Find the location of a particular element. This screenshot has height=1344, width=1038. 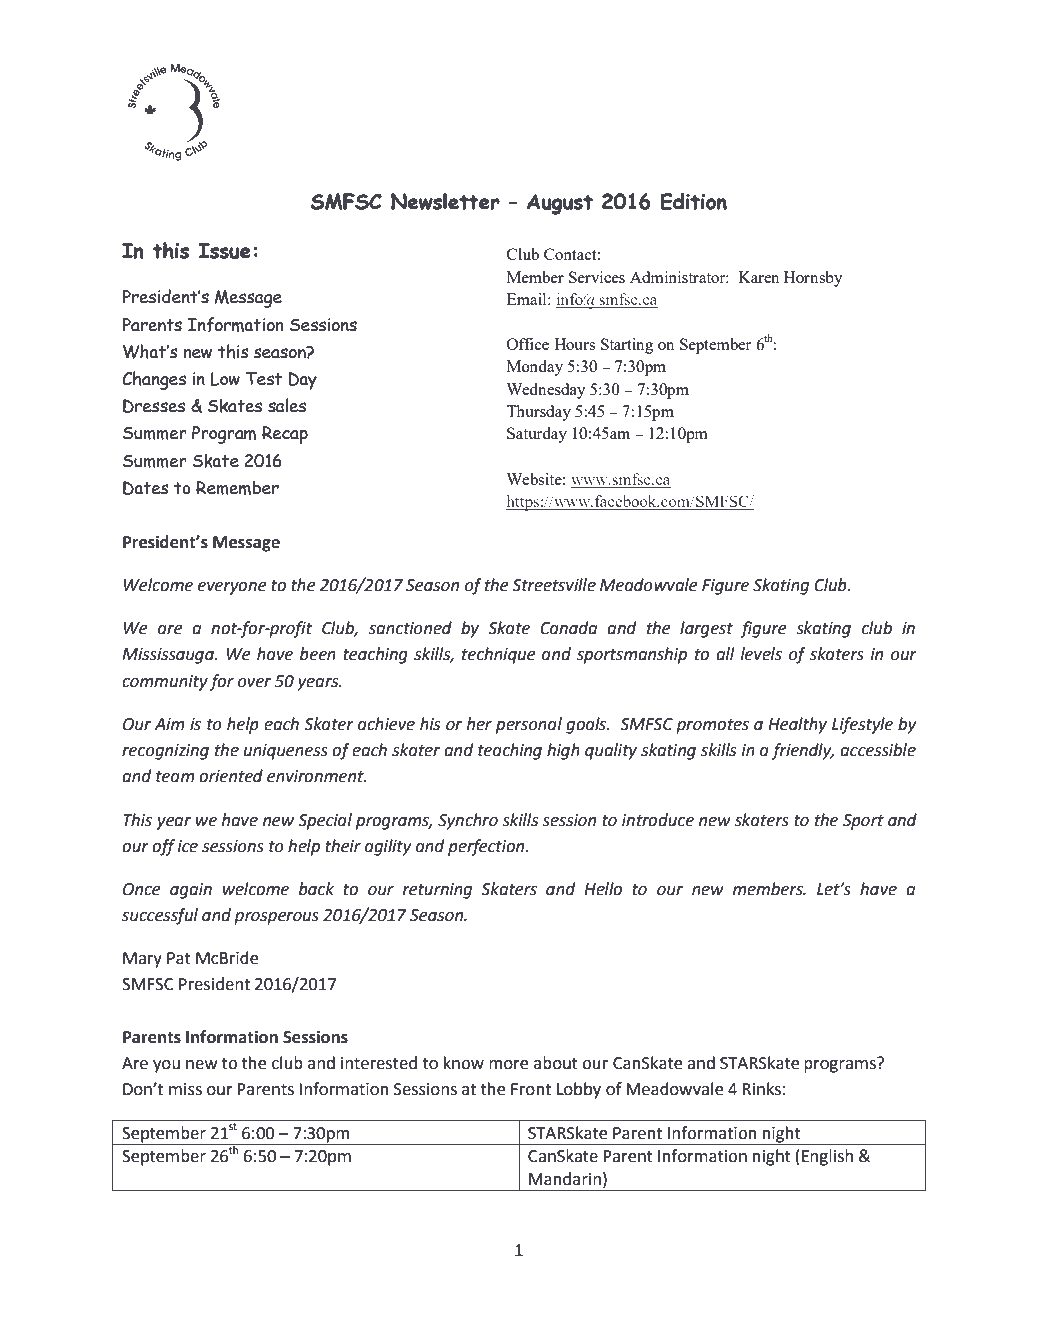

Karen is located at coordinates (759, 277).
